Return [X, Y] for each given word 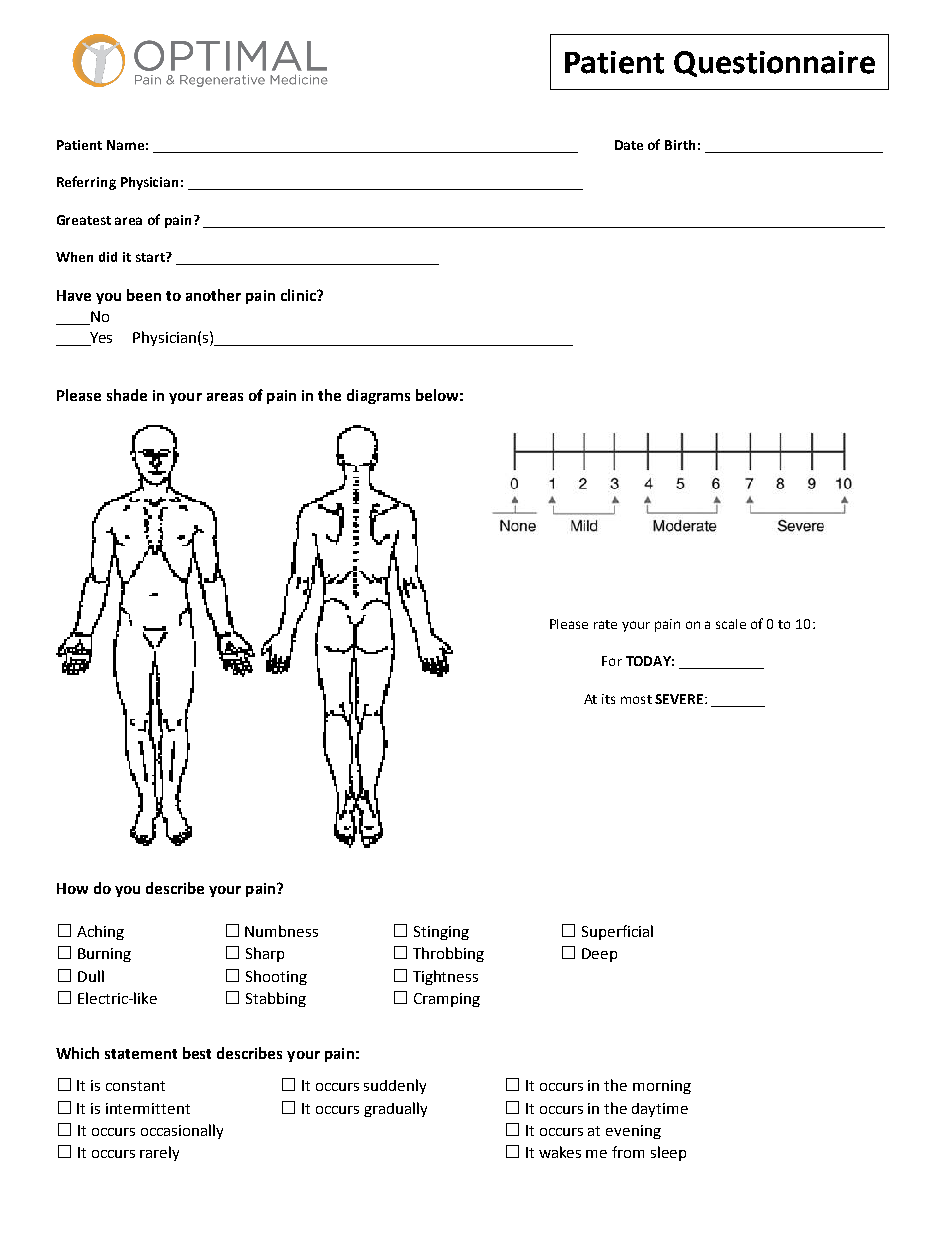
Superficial [617, 932]
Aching [100, 932]
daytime [660, 1110]
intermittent [148, 1108]
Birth [680, 145]
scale [731, 624]
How [72, 888]
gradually [395, 1109]
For [612, 661]
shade [127, 395]
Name [125, 145]
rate [605, 624]
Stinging [441, 933]
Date [629, 145]
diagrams [378, 396]
